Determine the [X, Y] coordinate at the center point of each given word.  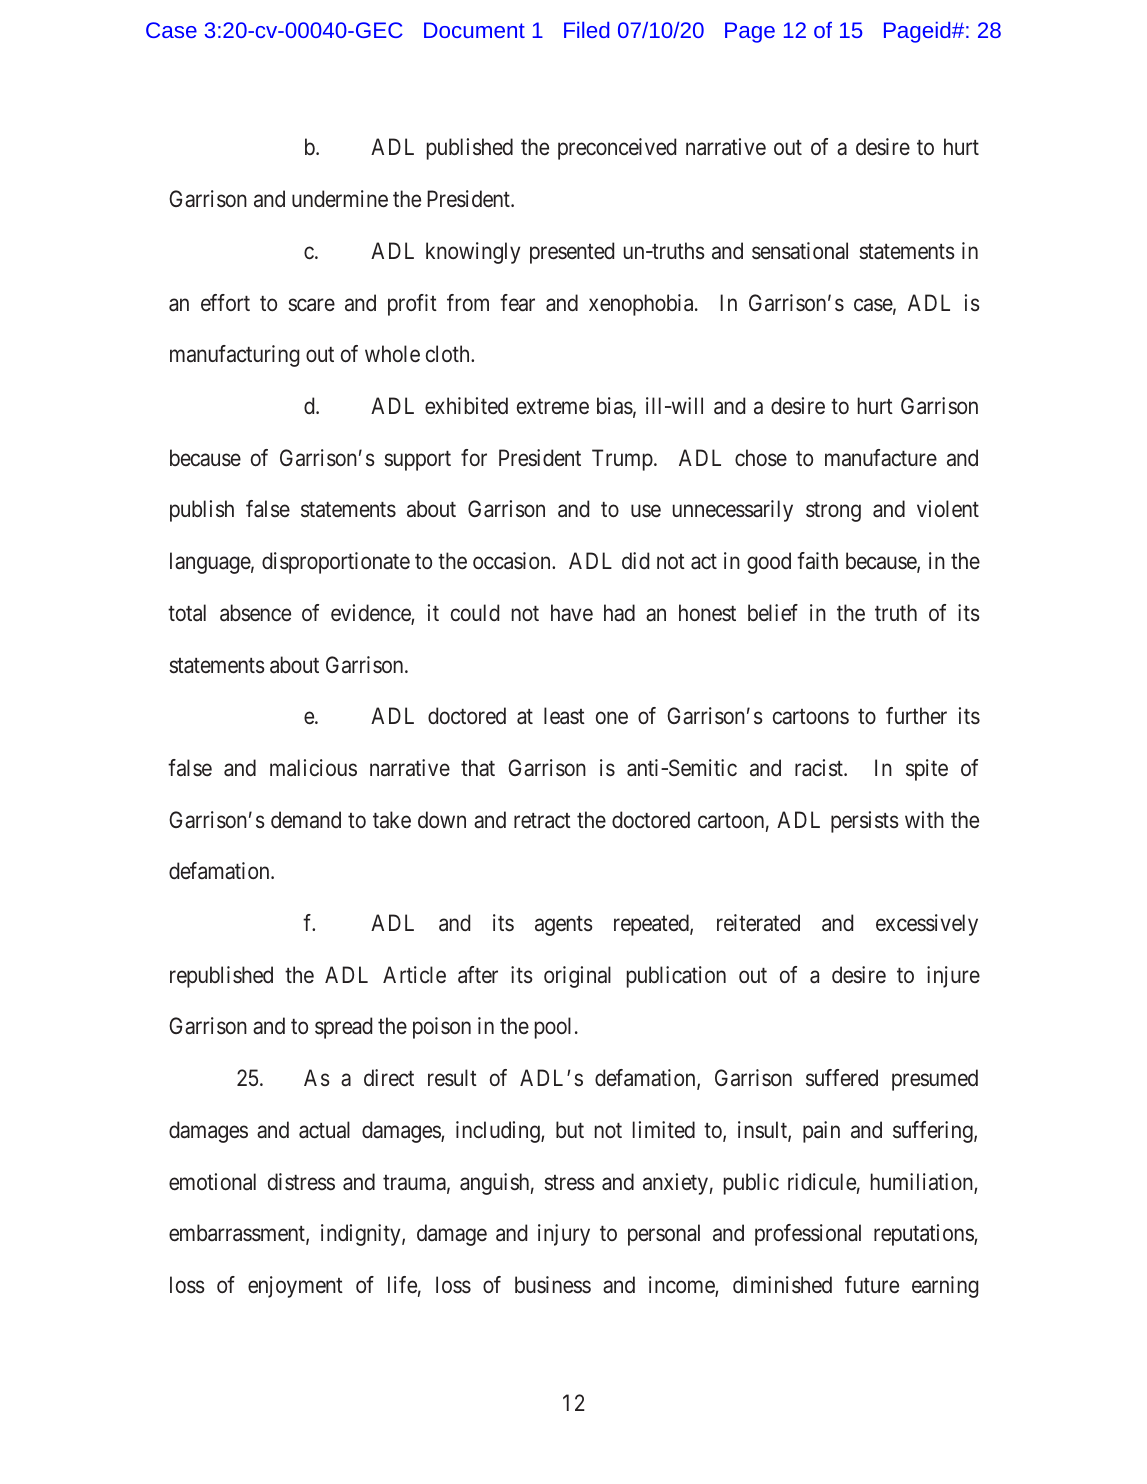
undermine [340, 199]
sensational [800, 251]
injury [564, 1235]
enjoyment [295, 1287]
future [872, 1284]
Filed [586, 30]
